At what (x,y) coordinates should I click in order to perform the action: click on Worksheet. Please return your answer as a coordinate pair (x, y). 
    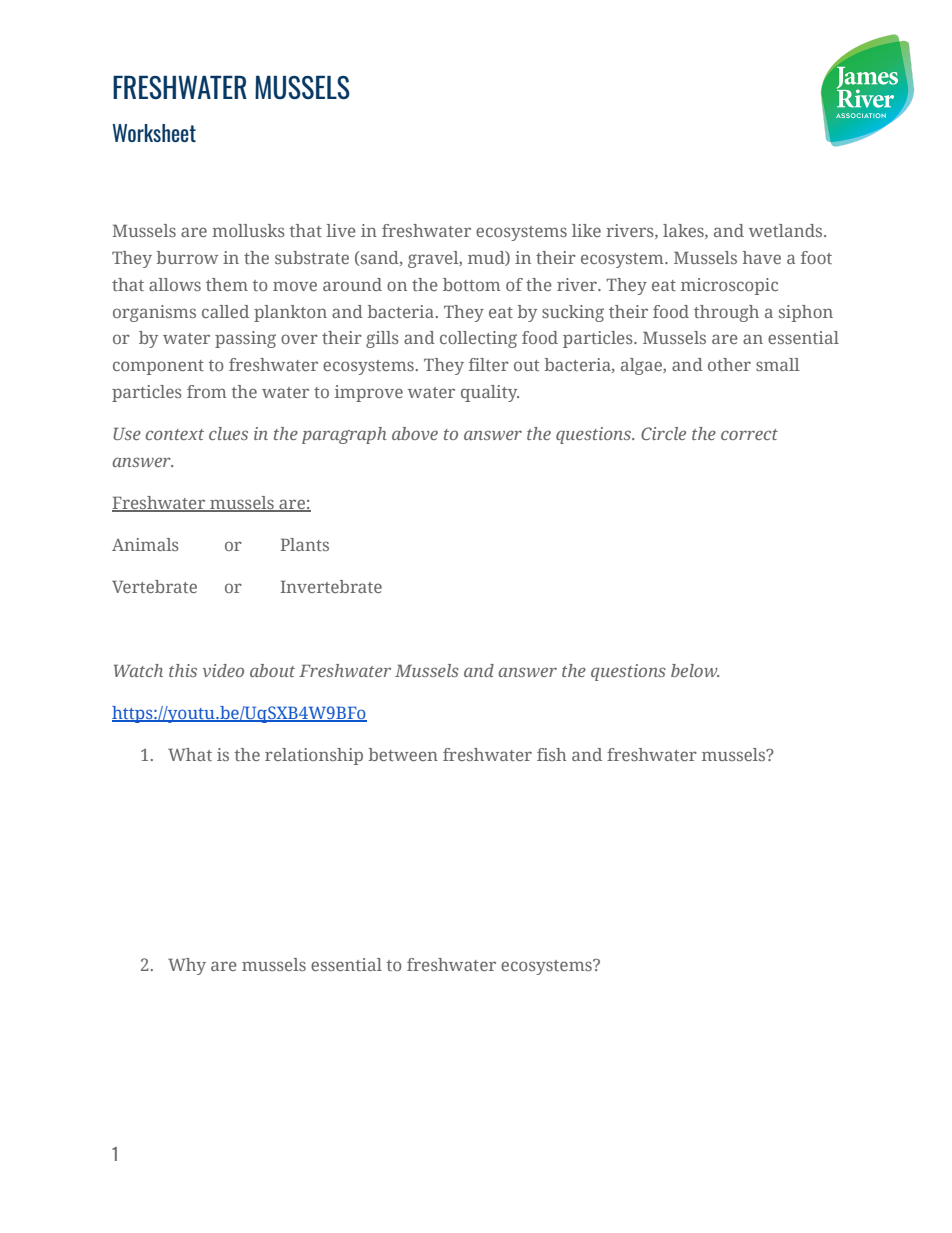
    Looking at the image, I should click on (154, 133).
